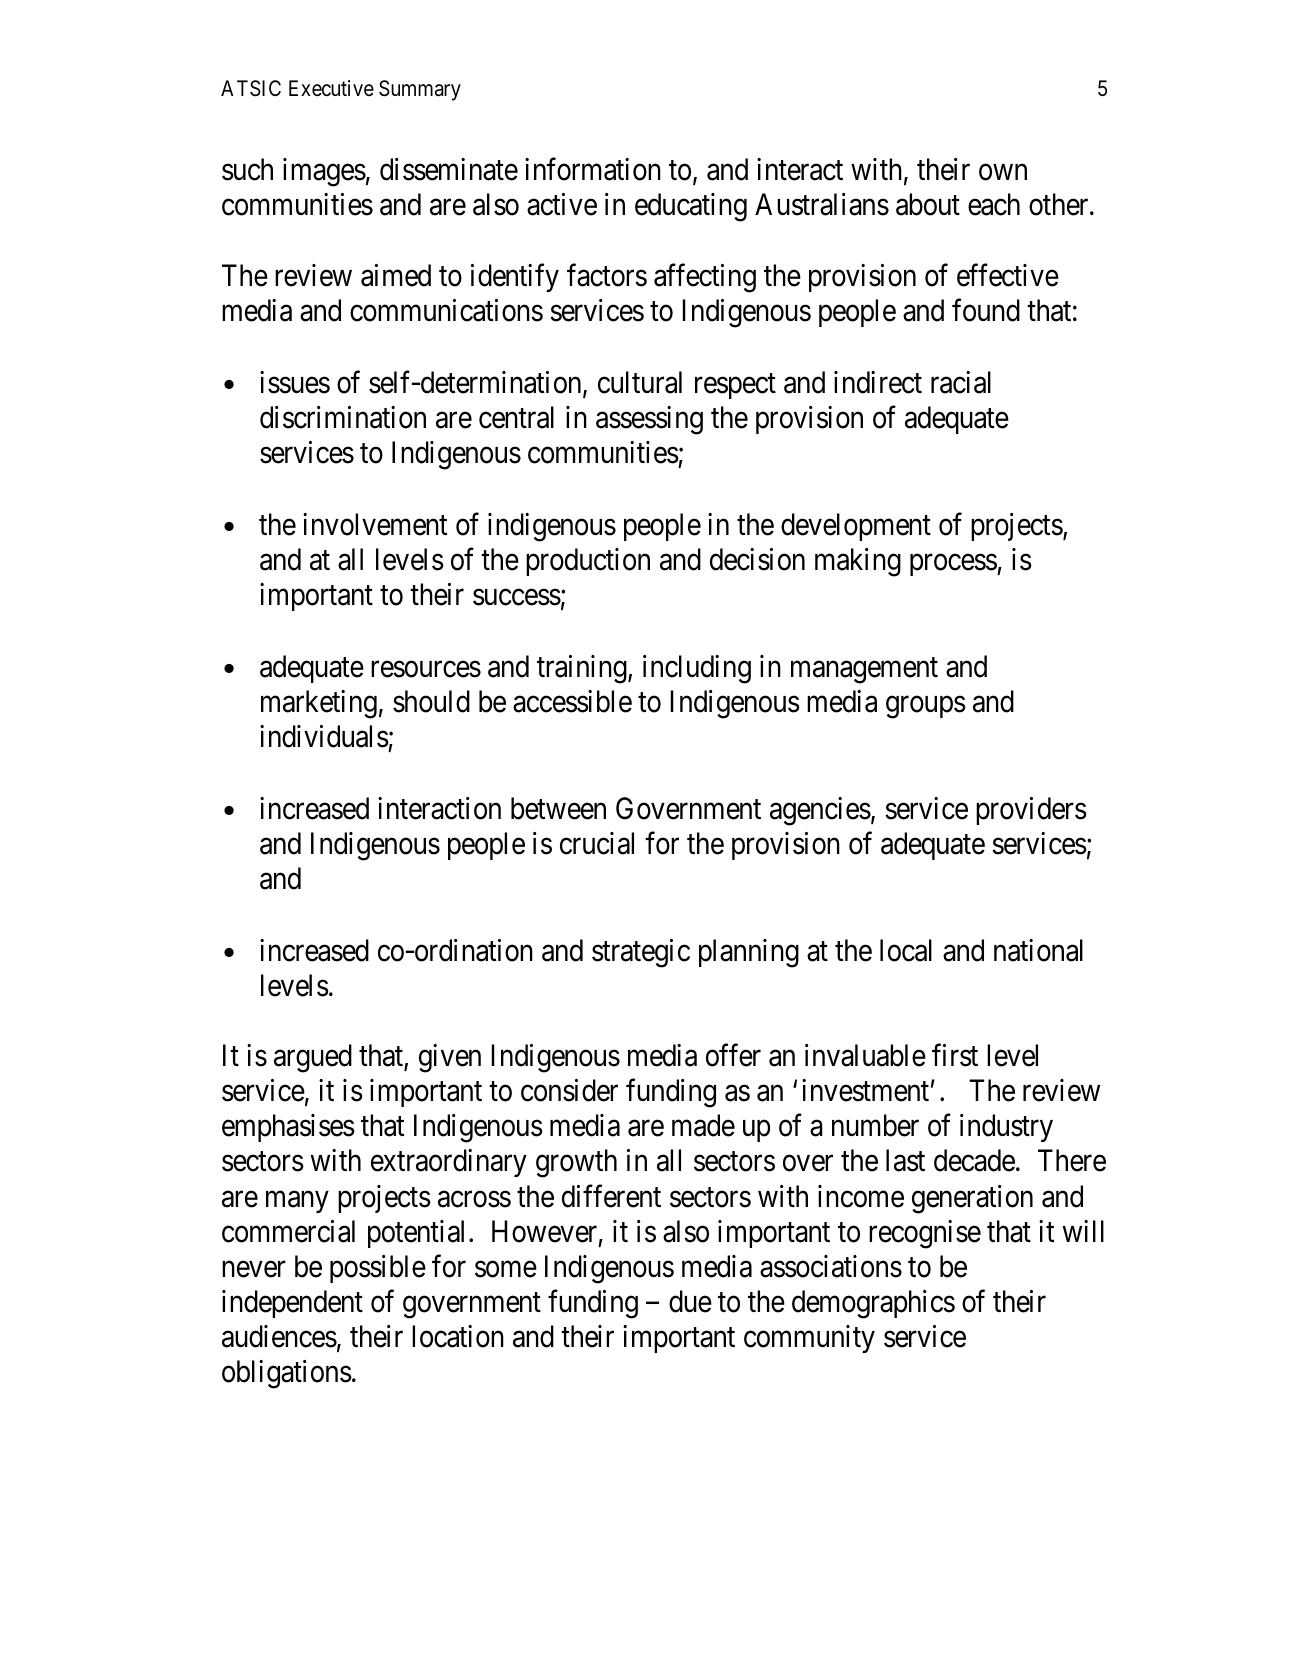  Describe the element at coordinates (1038, 950) in the image. I see `national` at that location.
